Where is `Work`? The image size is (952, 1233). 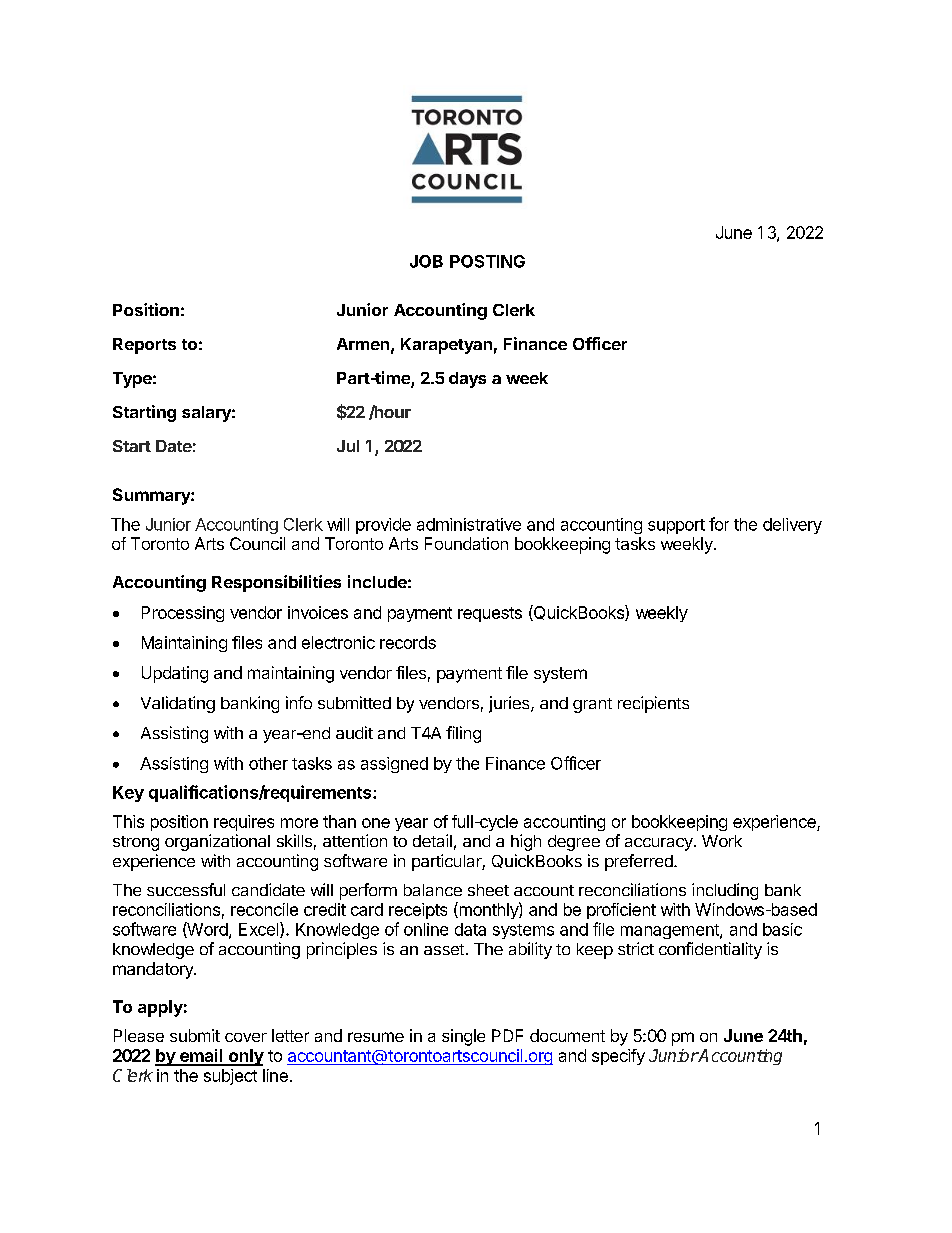
Work is located at coordinates (722, 841).
